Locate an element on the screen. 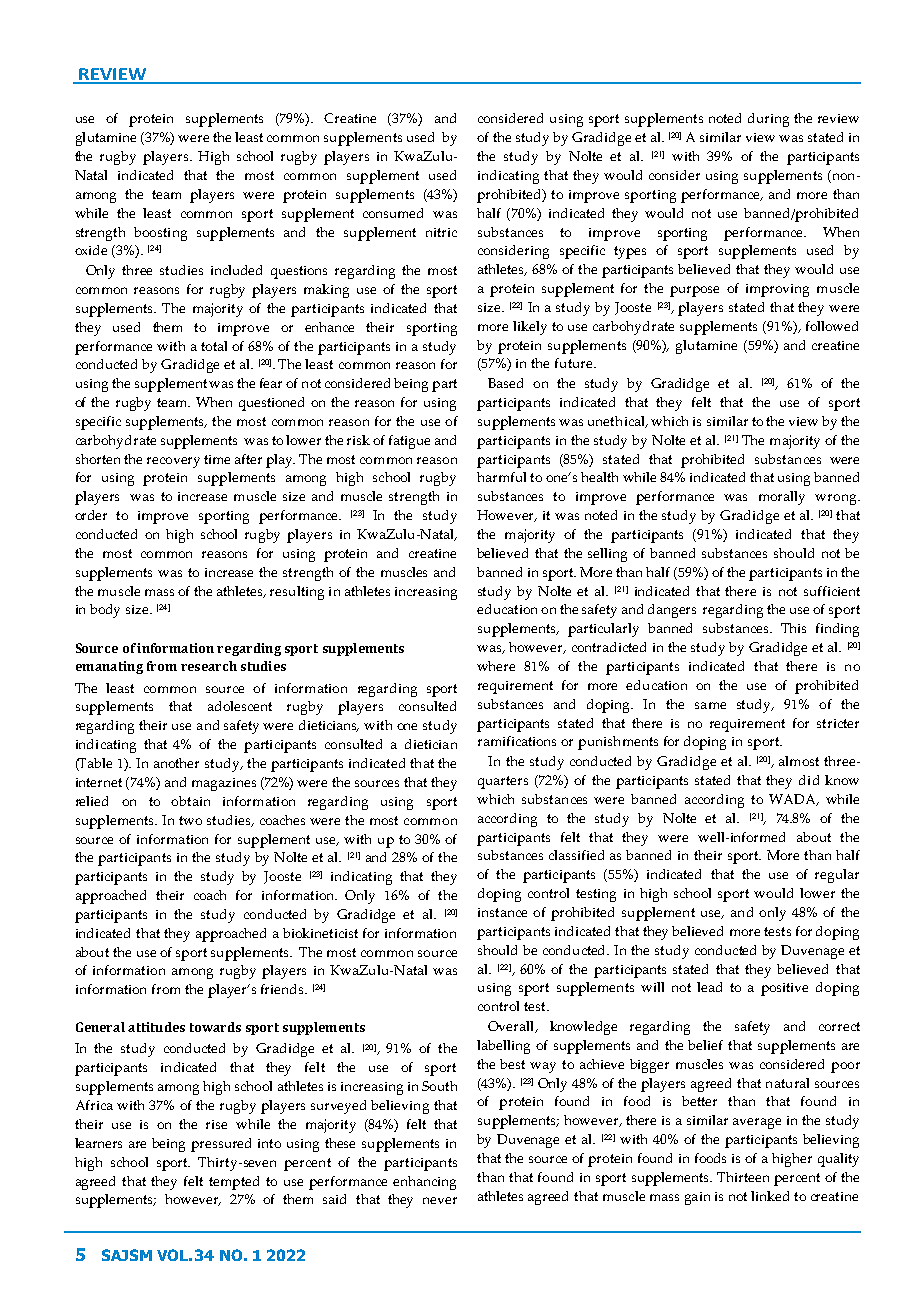 The height and width of the screenshot is (1307, 924). during is located at coordinates (768, 120).
